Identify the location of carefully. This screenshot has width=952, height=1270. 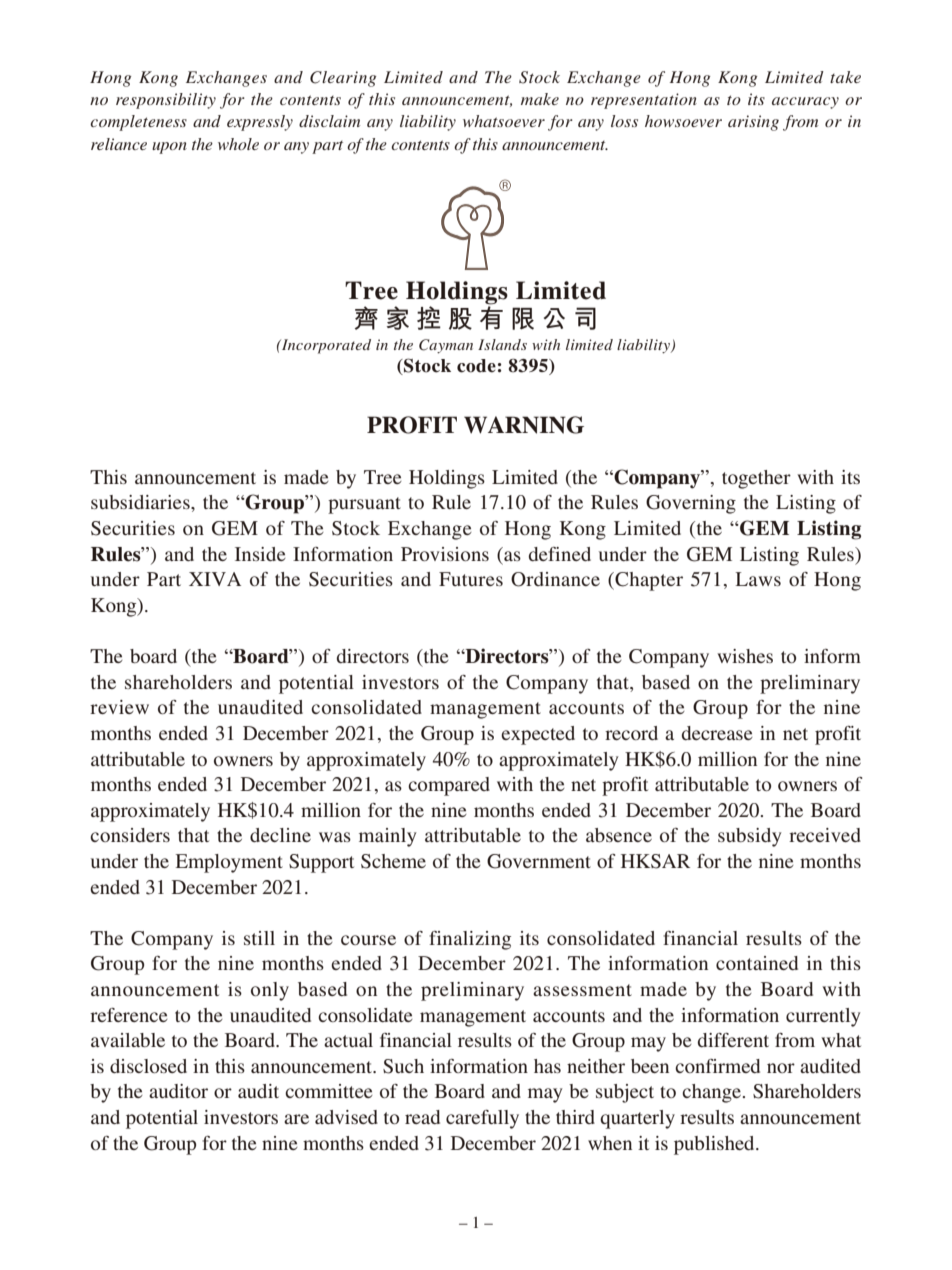
(482, 1119).
